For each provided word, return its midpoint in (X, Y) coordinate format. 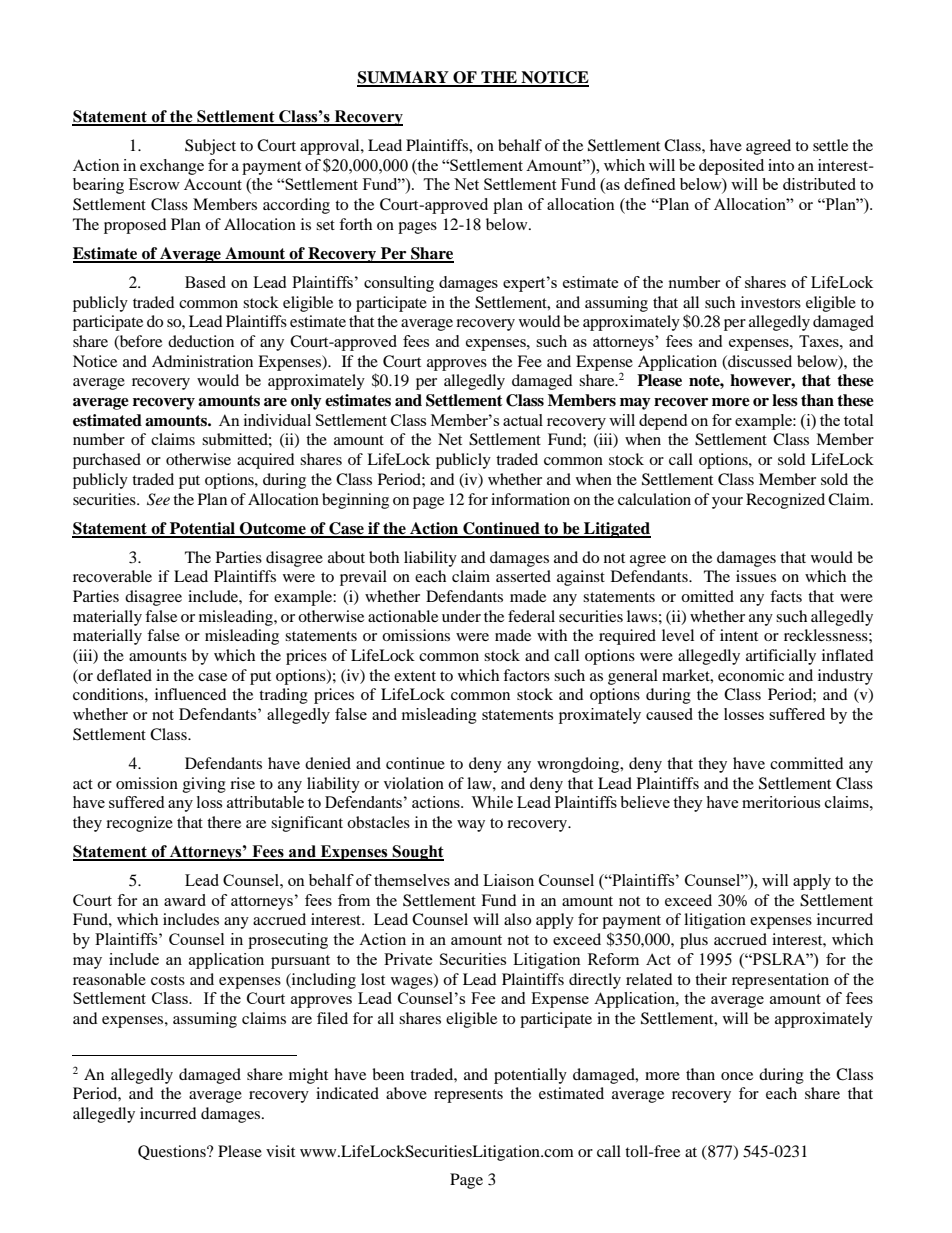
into (781, 165)
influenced (191, 694)
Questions (173, 1152)
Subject (210, 147)
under (461, 616)
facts (786, 596)
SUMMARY (404, 78)
